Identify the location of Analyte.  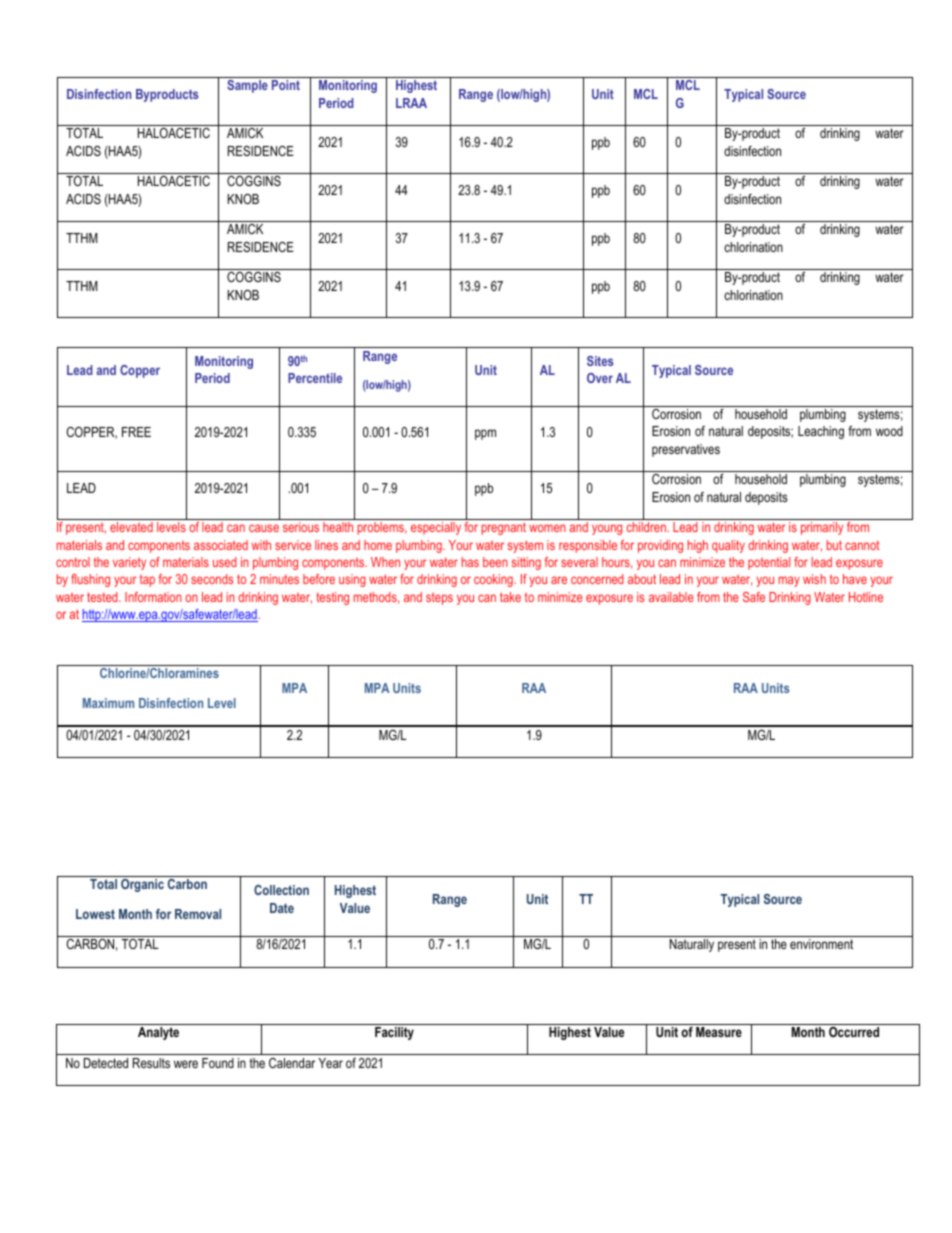
(158, 1033).
